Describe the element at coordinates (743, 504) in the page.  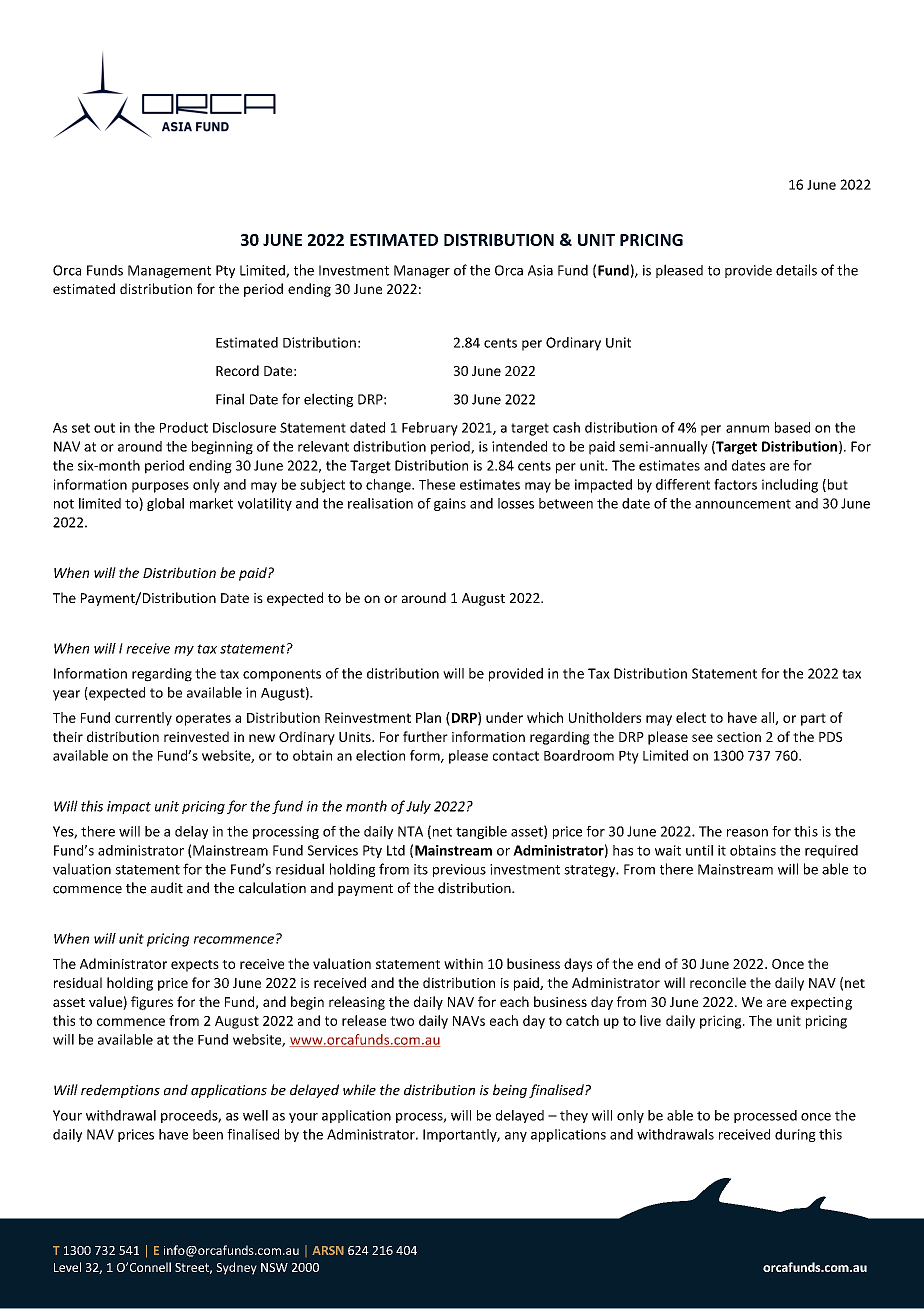
I see `announcement` at that location.
